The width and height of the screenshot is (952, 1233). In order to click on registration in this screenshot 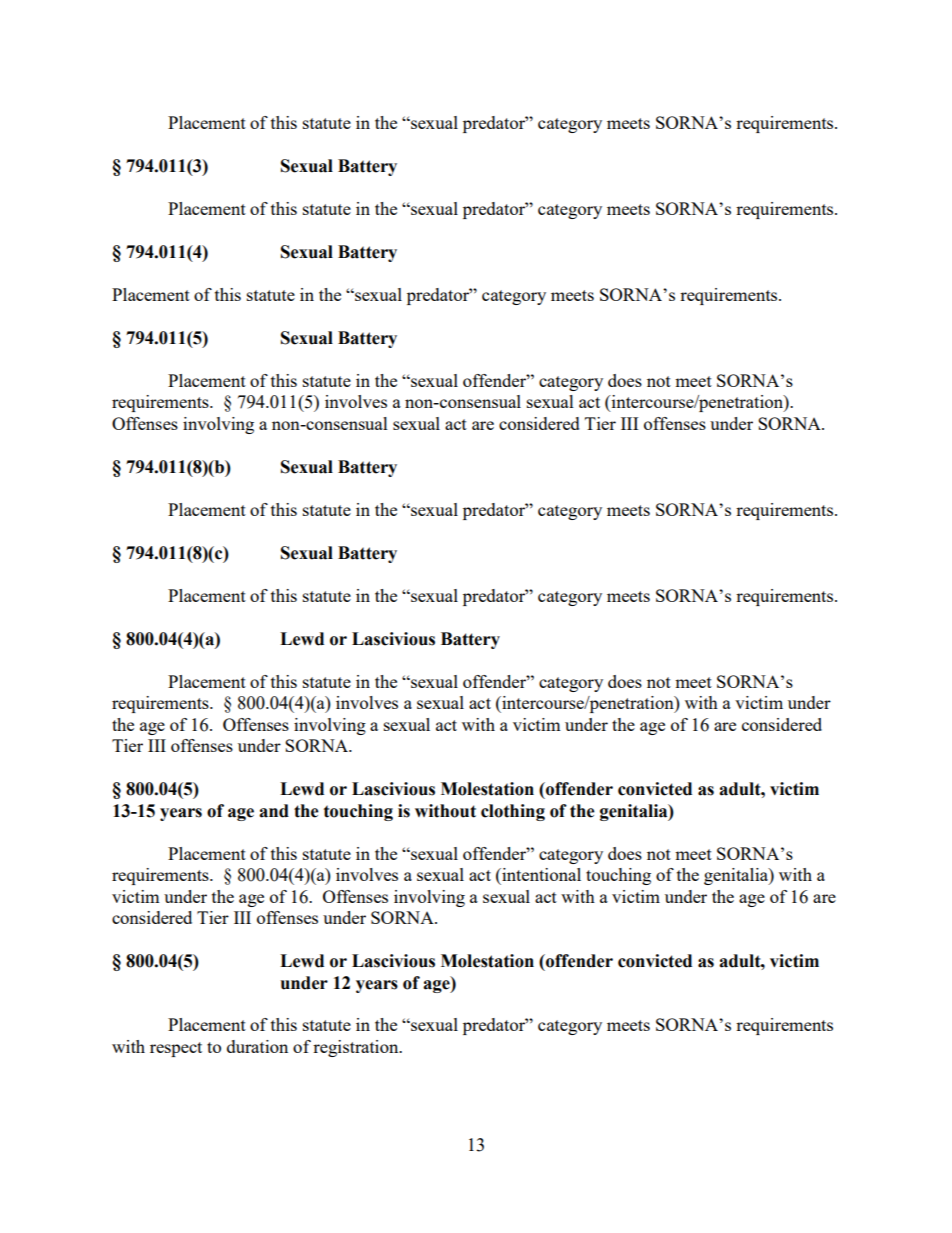, I will do `click(357, 1048)`.
